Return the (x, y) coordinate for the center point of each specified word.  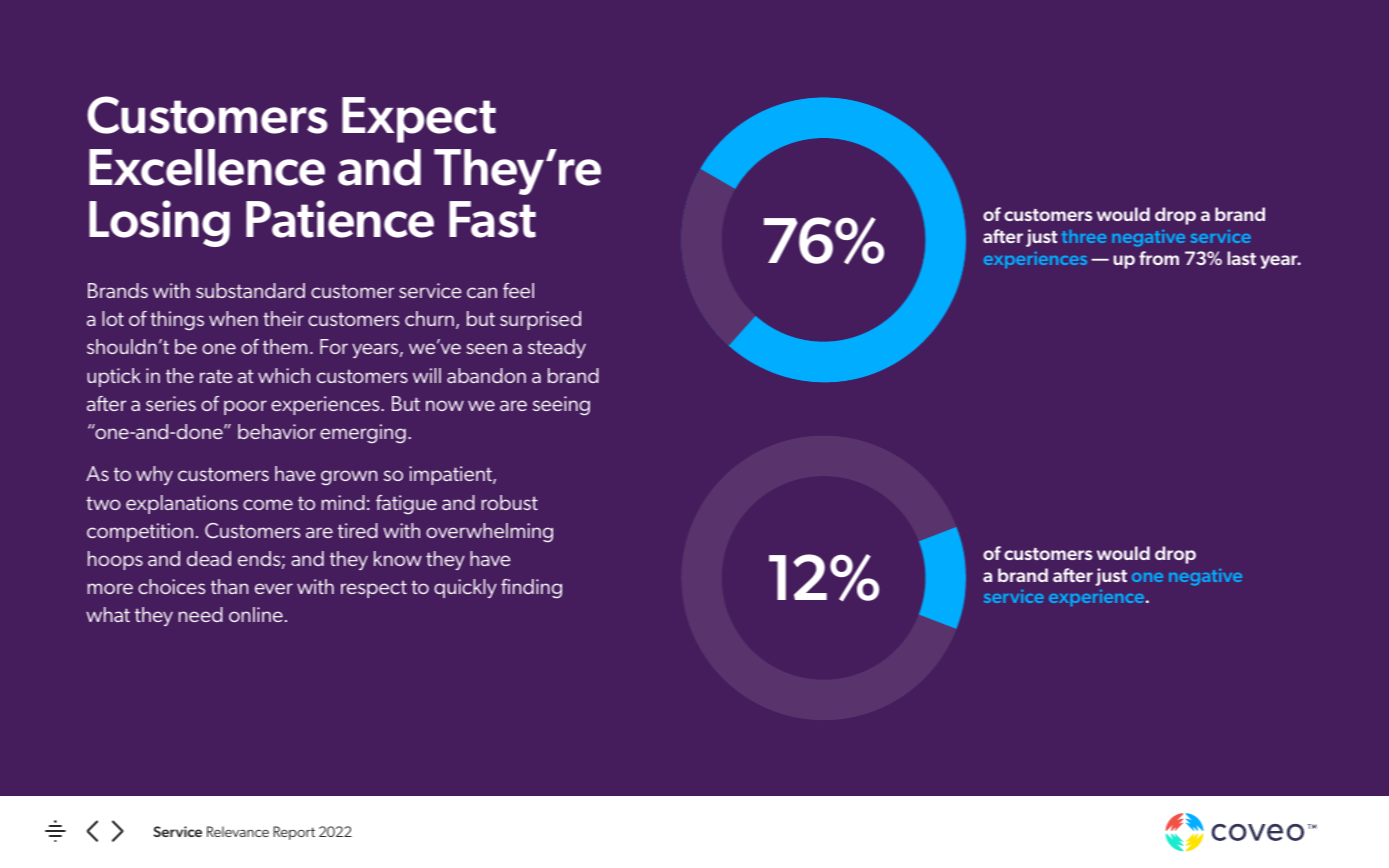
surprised (540, 320)
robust (510, 502)
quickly (465, 588)
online (256, 614)
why (154, 475)
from (1159, 258)
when (233, 318)
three (1084, 236)
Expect (419, 120)
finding (531, 589)
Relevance (238, 831)
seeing (561, 406)
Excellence (207, 167)
